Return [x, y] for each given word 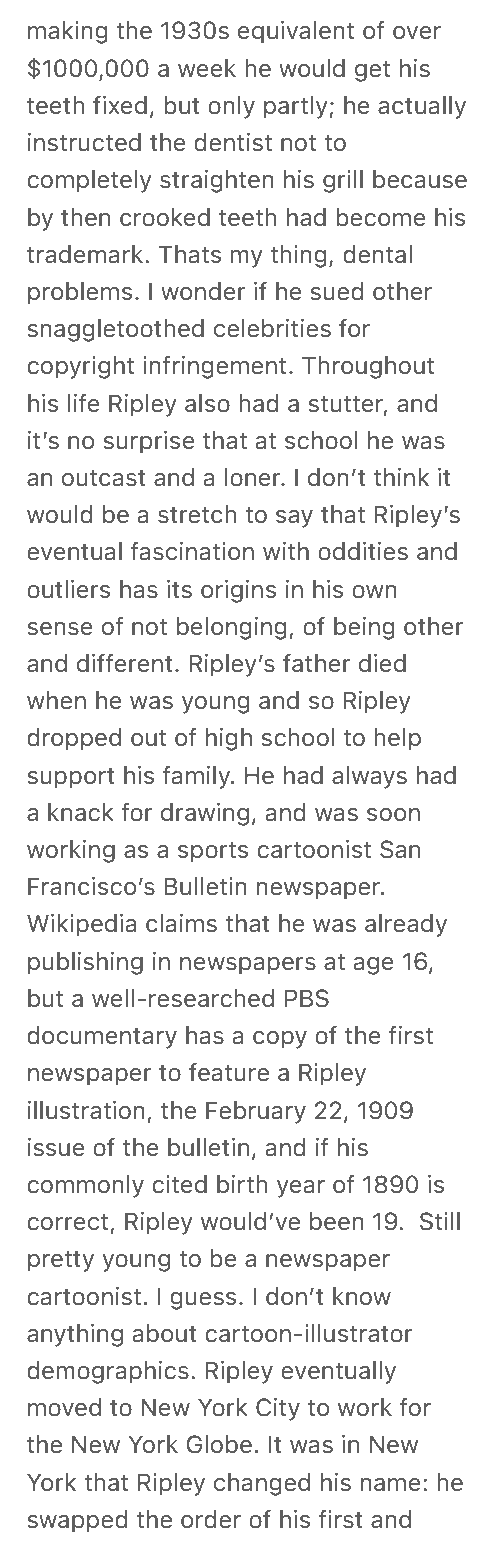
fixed [120, 105]
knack [81, 812]
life [84, 403]
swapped [77, 1521]
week [207, 68]
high [229, 739]
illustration [86, 1110]
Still [440, 1221]
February [256, 1112]
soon [393, 814]
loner [254, 477]
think [401, 477]
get [372, 71]
